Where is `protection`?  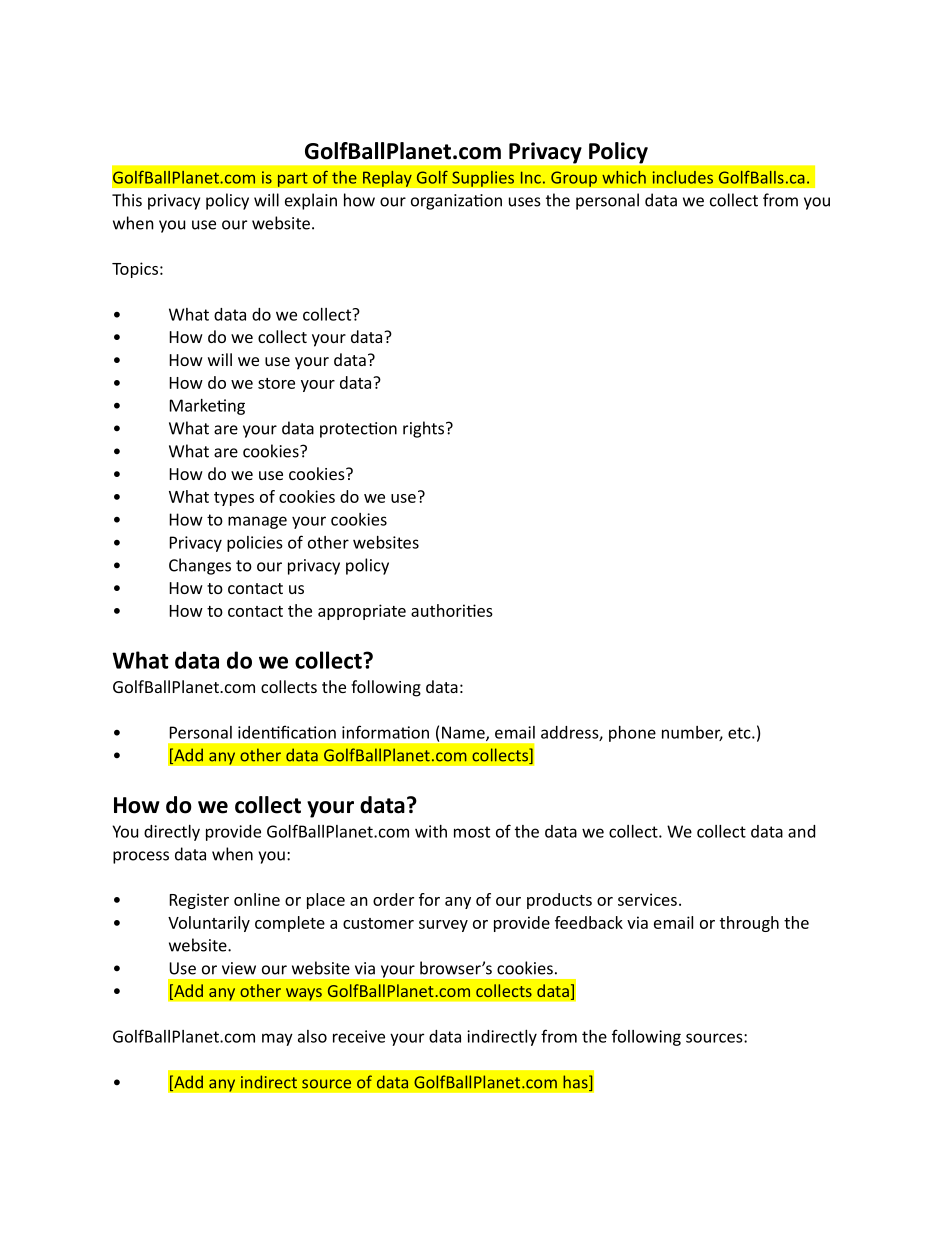
protection is located at coordinates (358, 430).
